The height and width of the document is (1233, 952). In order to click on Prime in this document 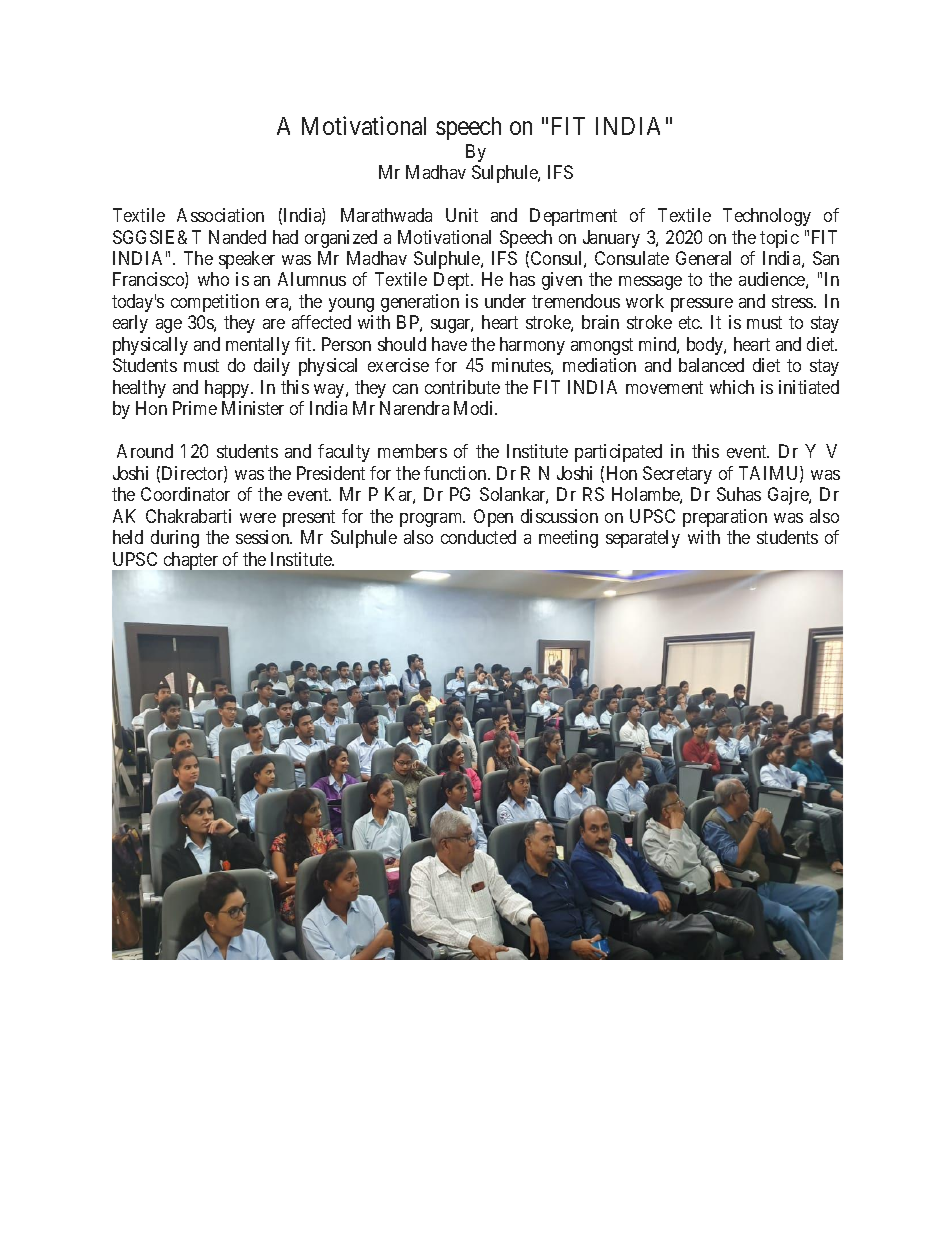, I will do `click(195, 408)`.
